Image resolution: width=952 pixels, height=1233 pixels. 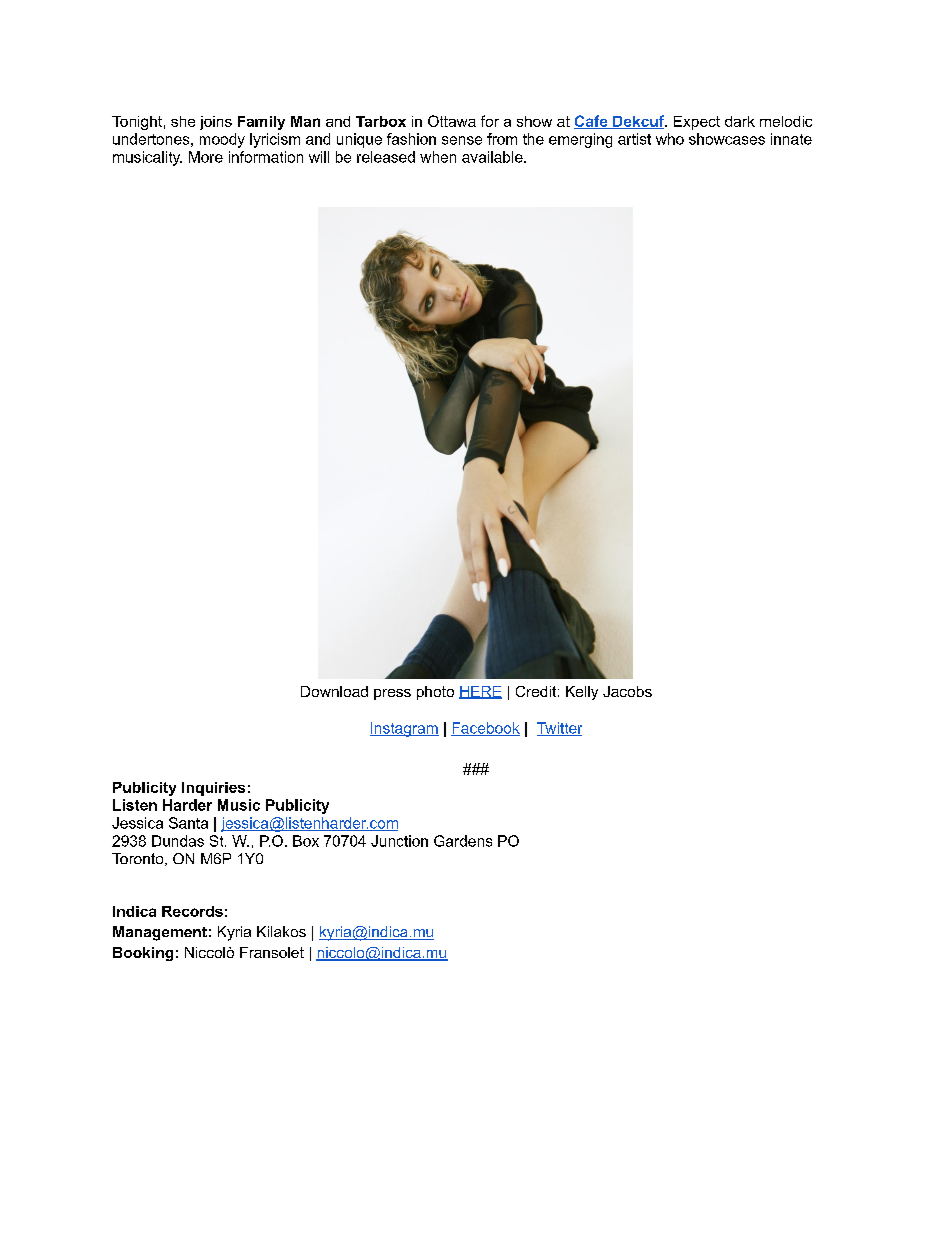 I want to click on sense, so click(x=462, y=140).
